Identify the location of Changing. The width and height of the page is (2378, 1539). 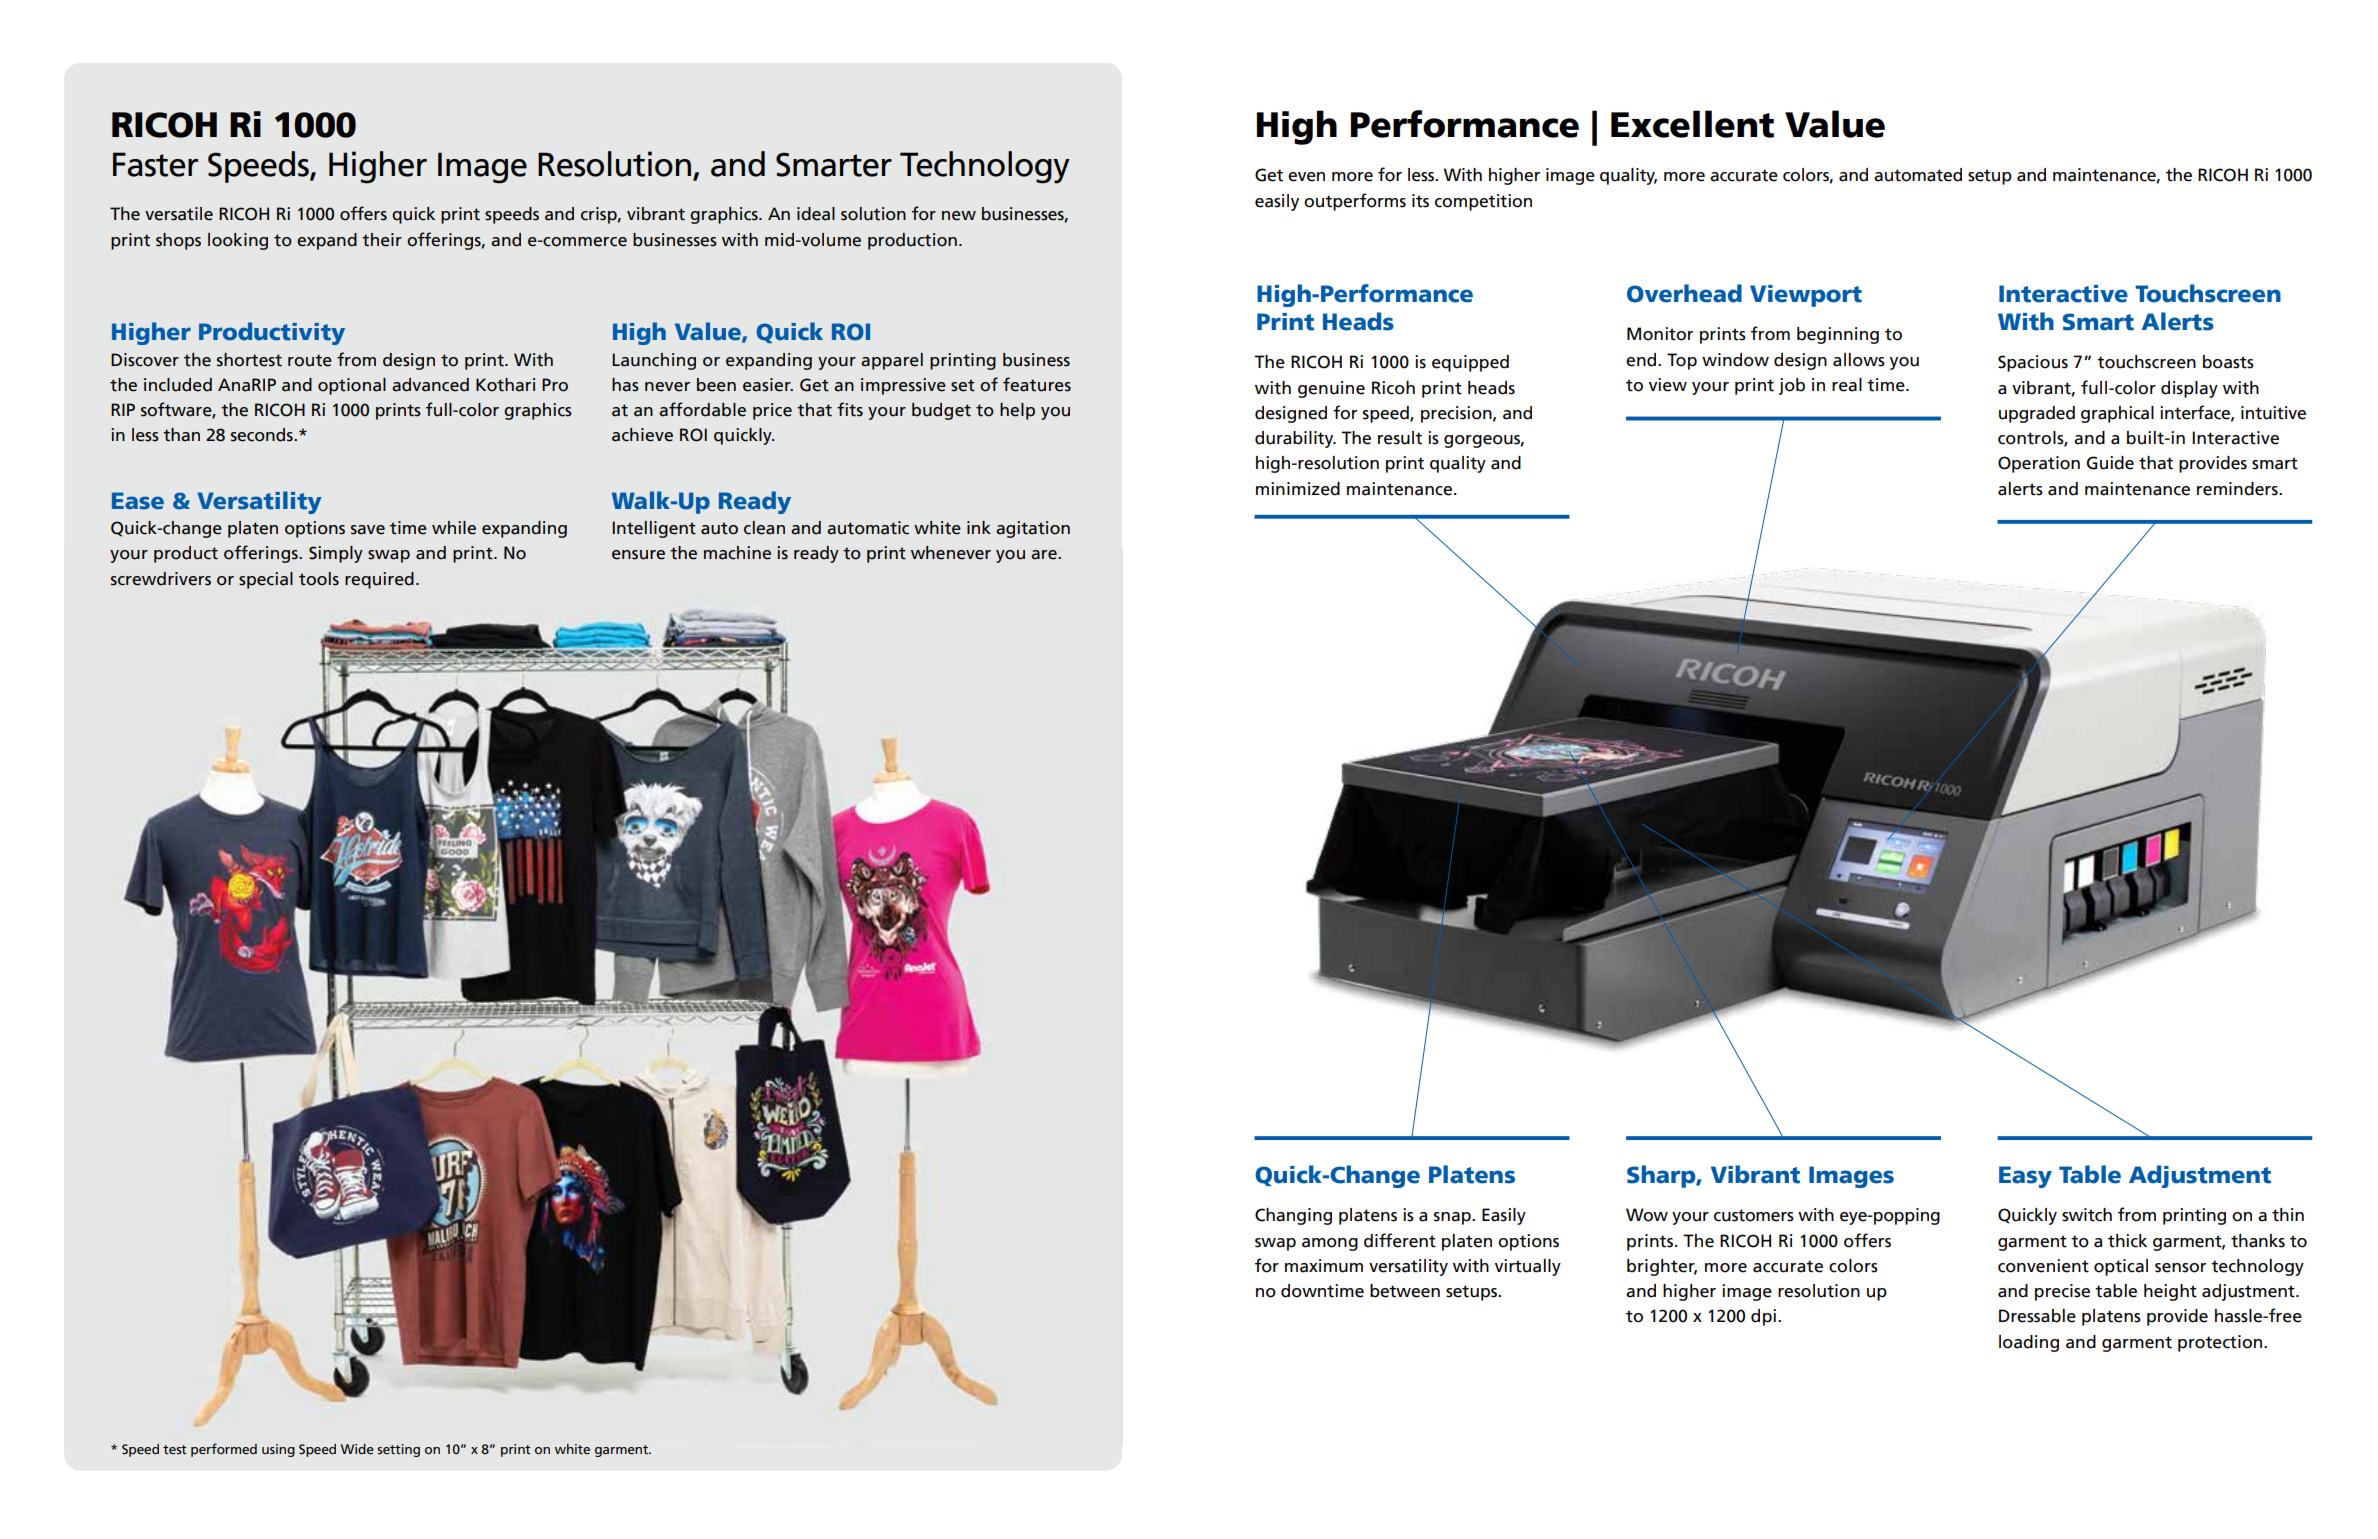
(1293, 1216).
